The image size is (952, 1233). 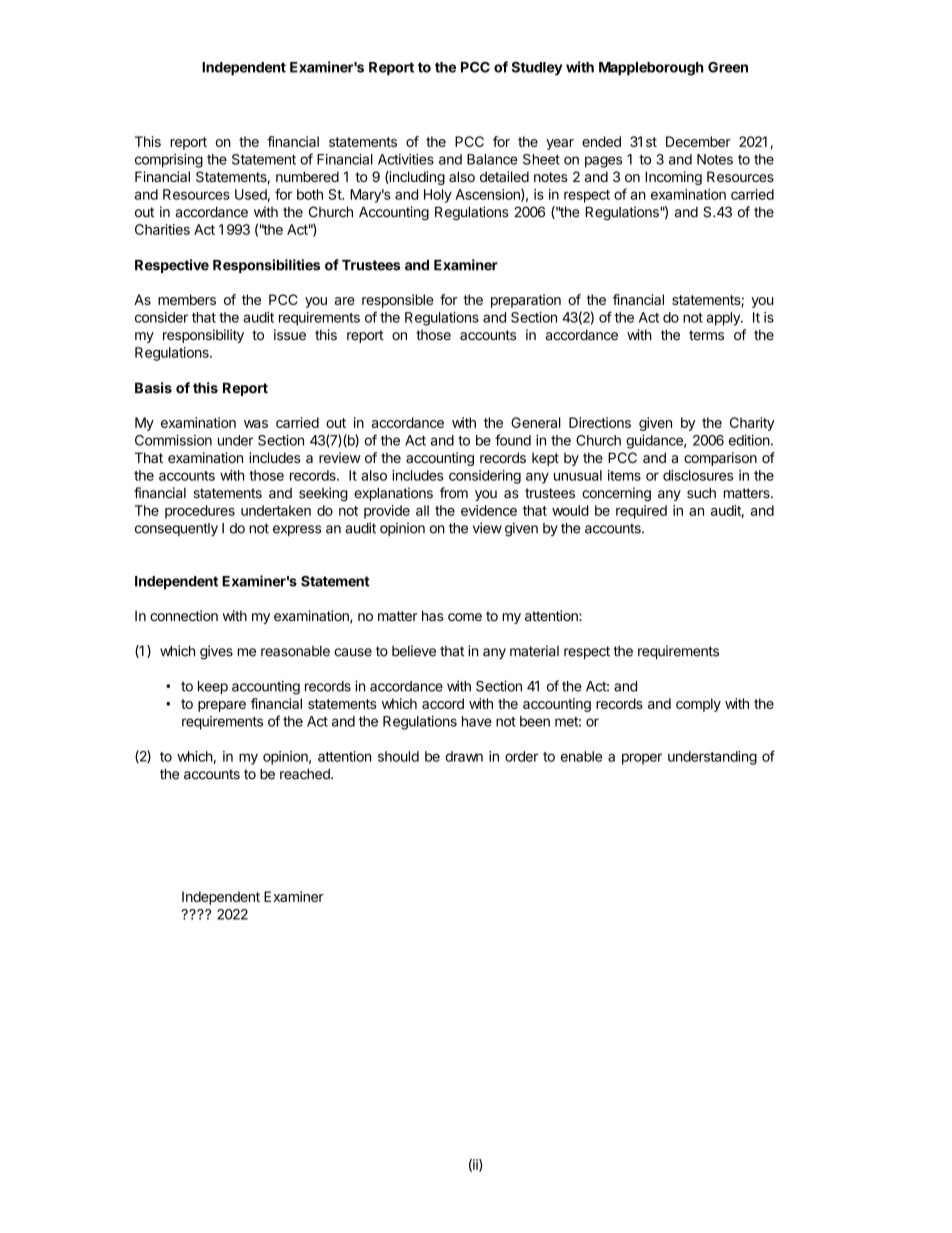 I want to click on found, so click(x=513, y=440).
